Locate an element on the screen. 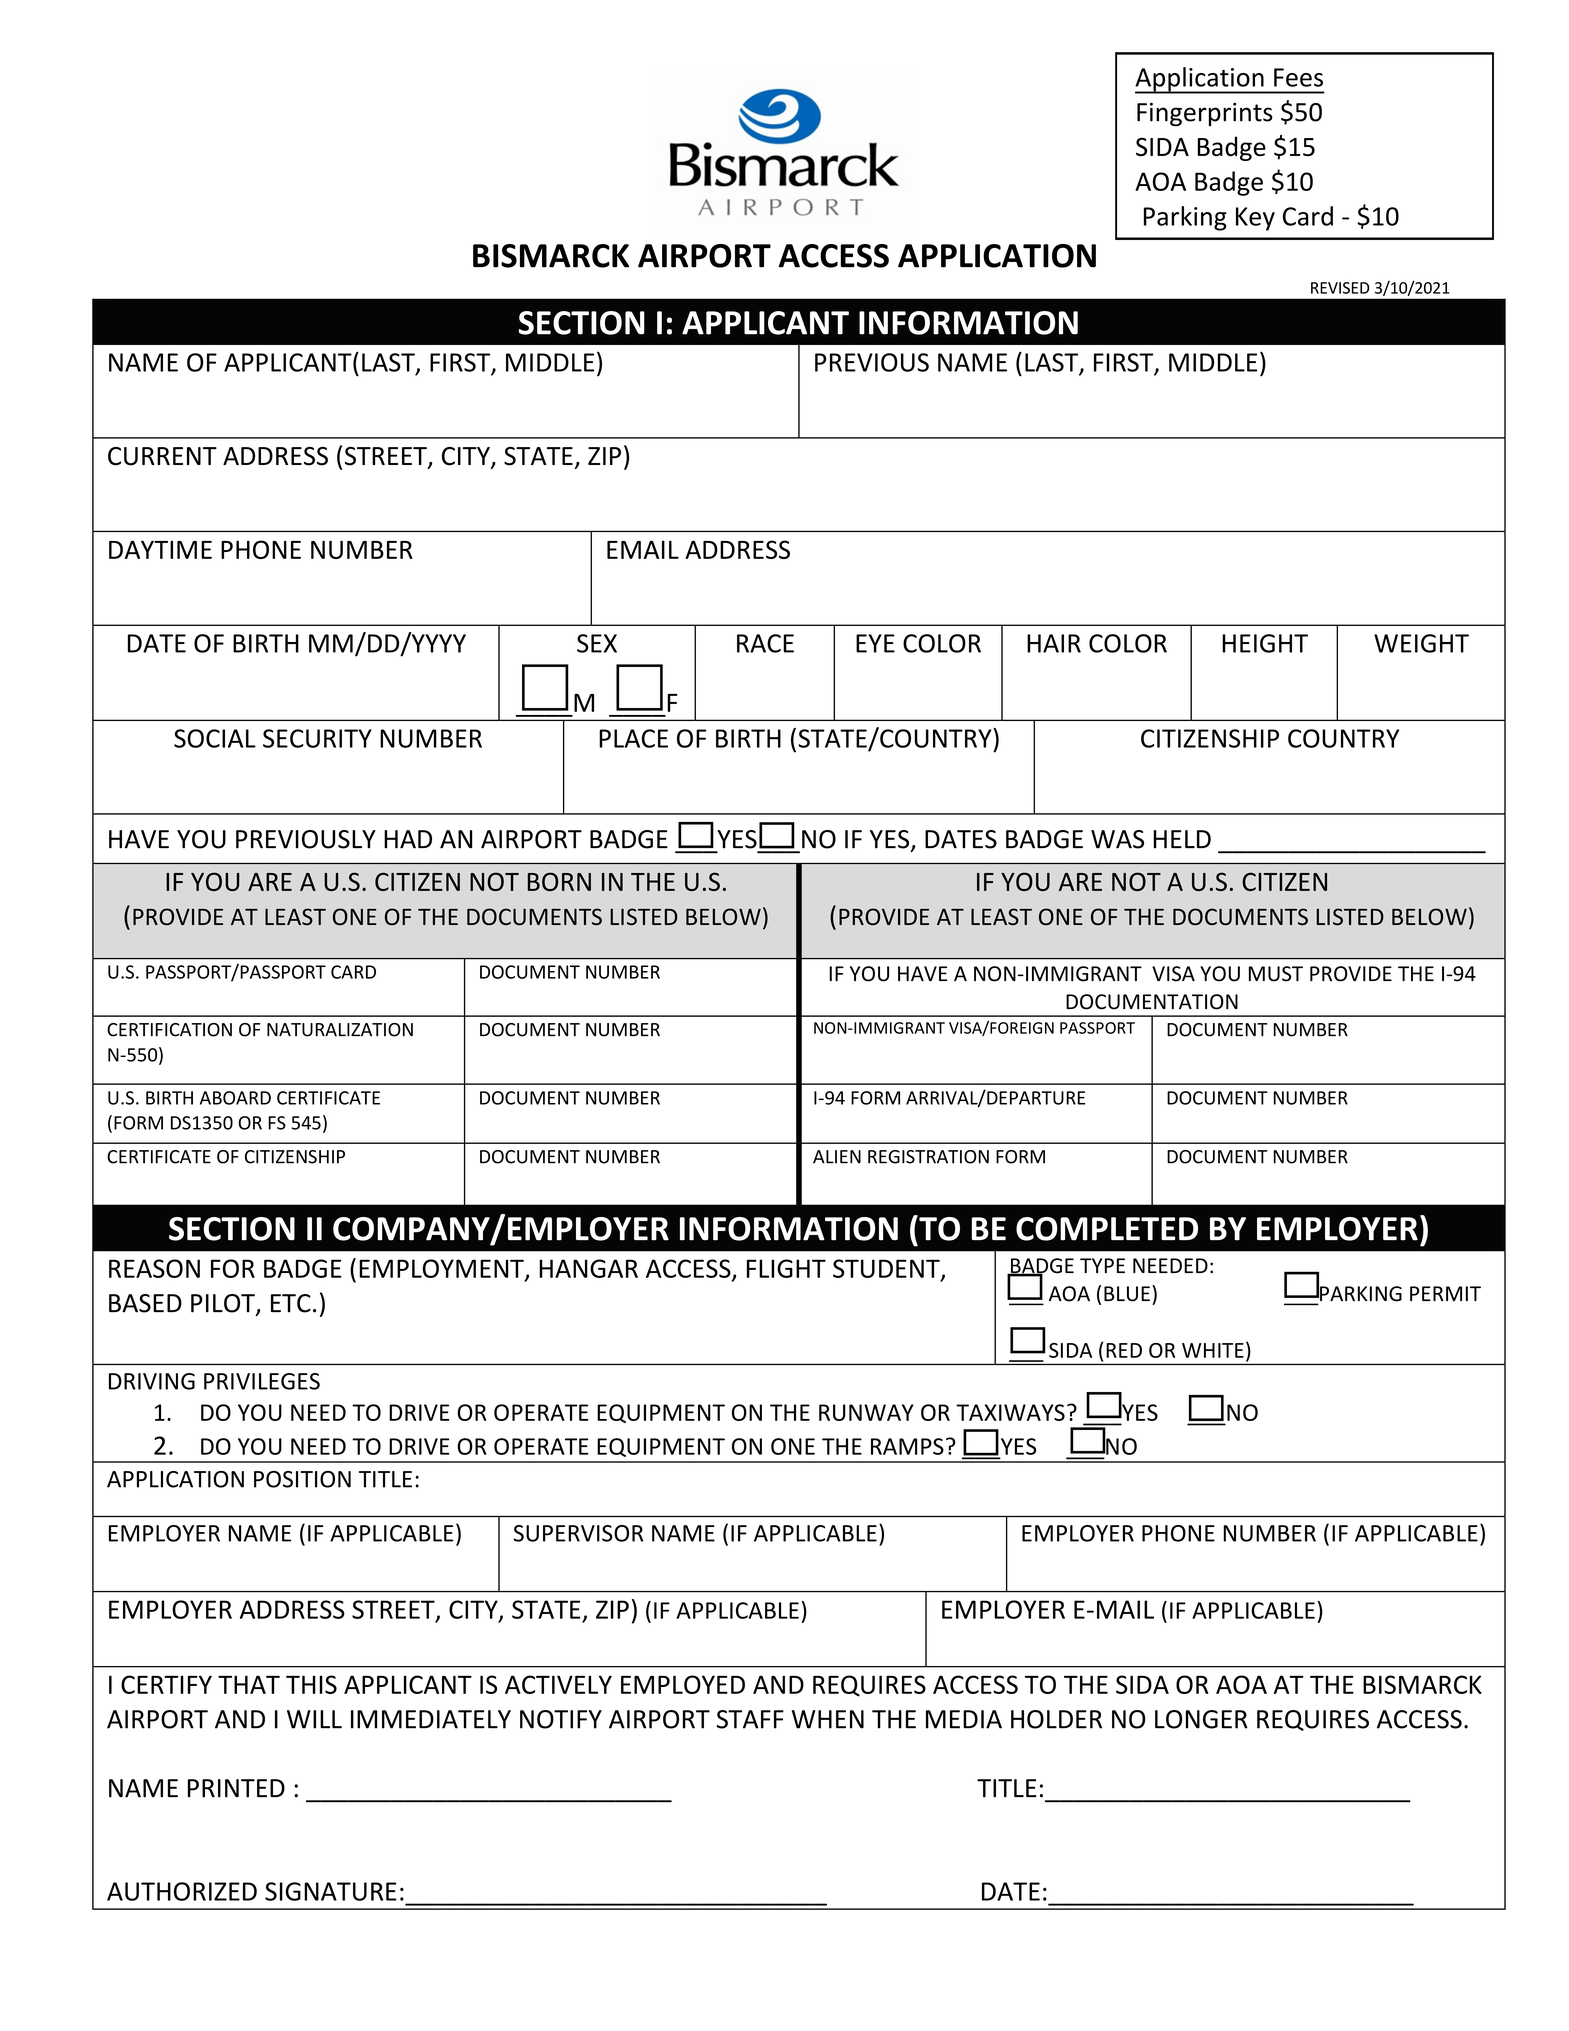  Fingerprints is located at coordinates (1205, 114).
